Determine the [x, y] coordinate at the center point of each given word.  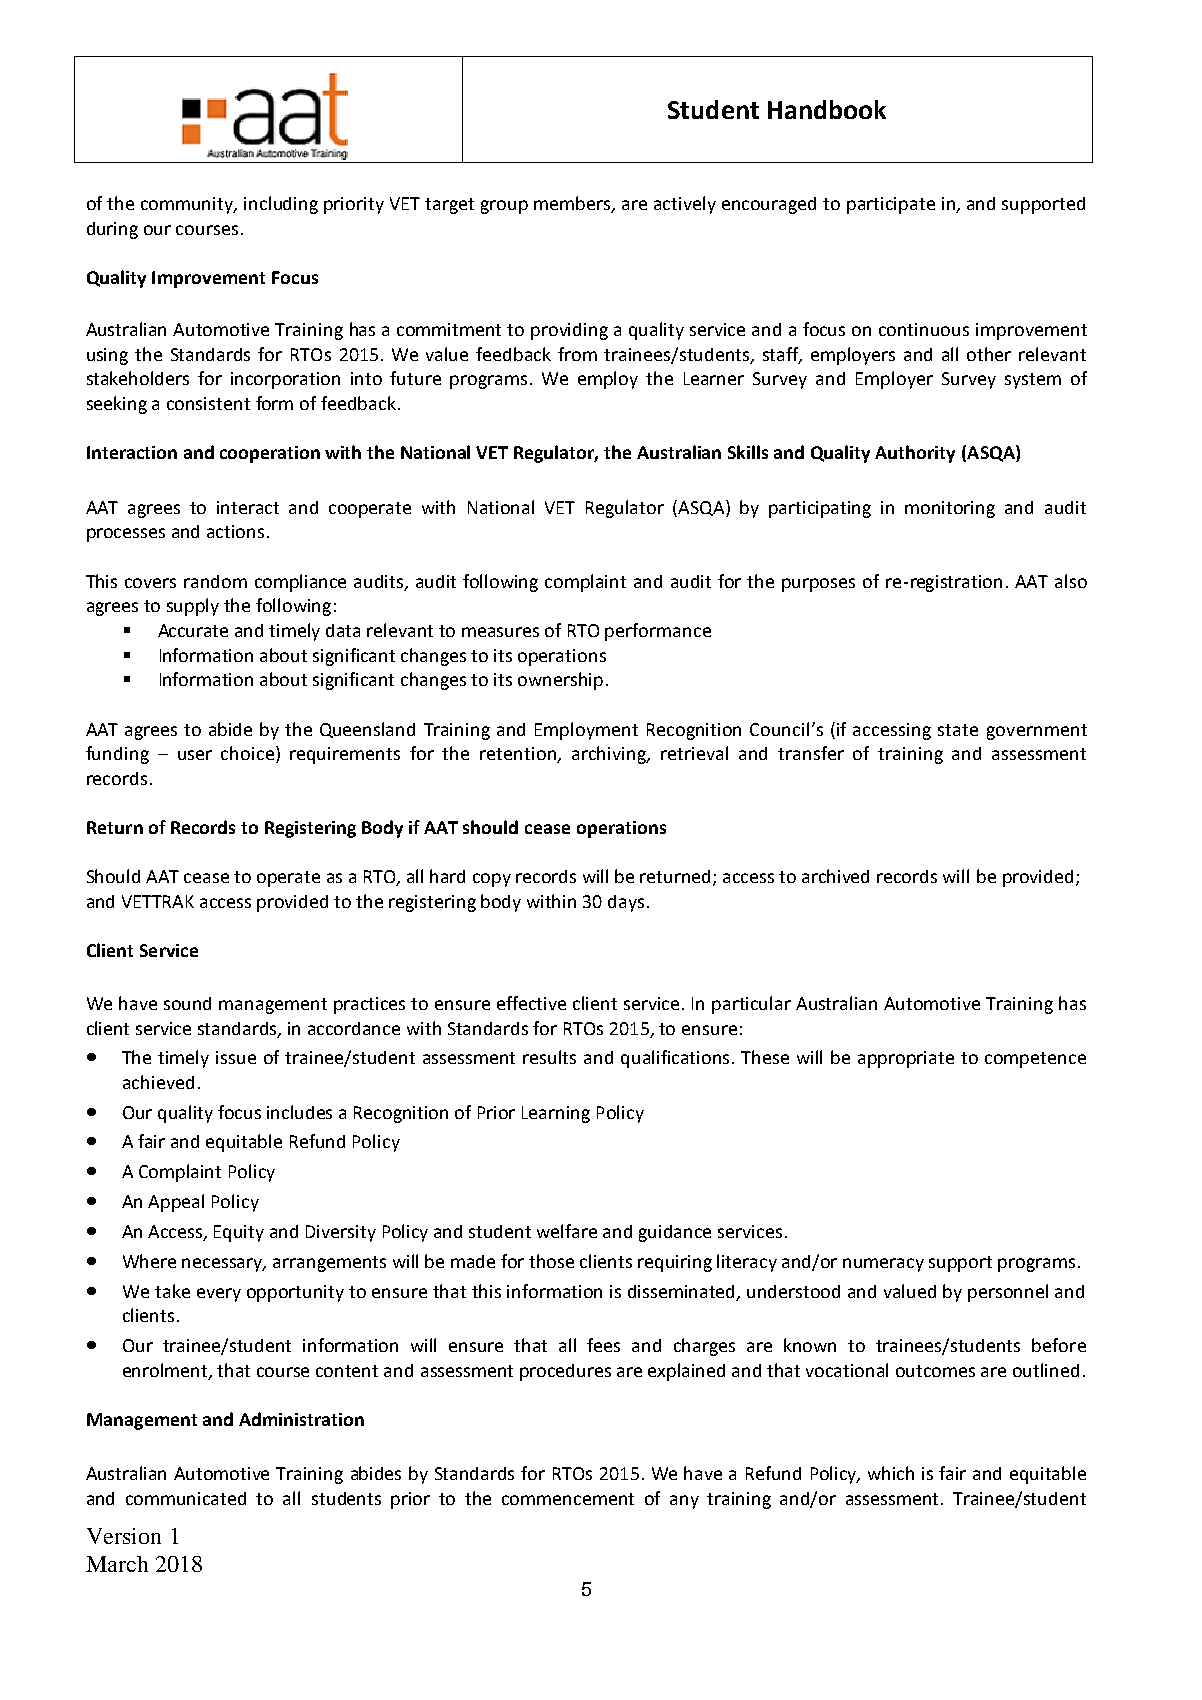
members [573, 204]
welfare [567, 1231]
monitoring [950, 509]
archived [835, 876]
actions [235, 531]
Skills [748, 452]
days [626, 903]
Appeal [176, 1203]
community [188, 205]
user [195, 755]
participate [891, 205]
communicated [186, 1498]
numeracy [883, 1265]
